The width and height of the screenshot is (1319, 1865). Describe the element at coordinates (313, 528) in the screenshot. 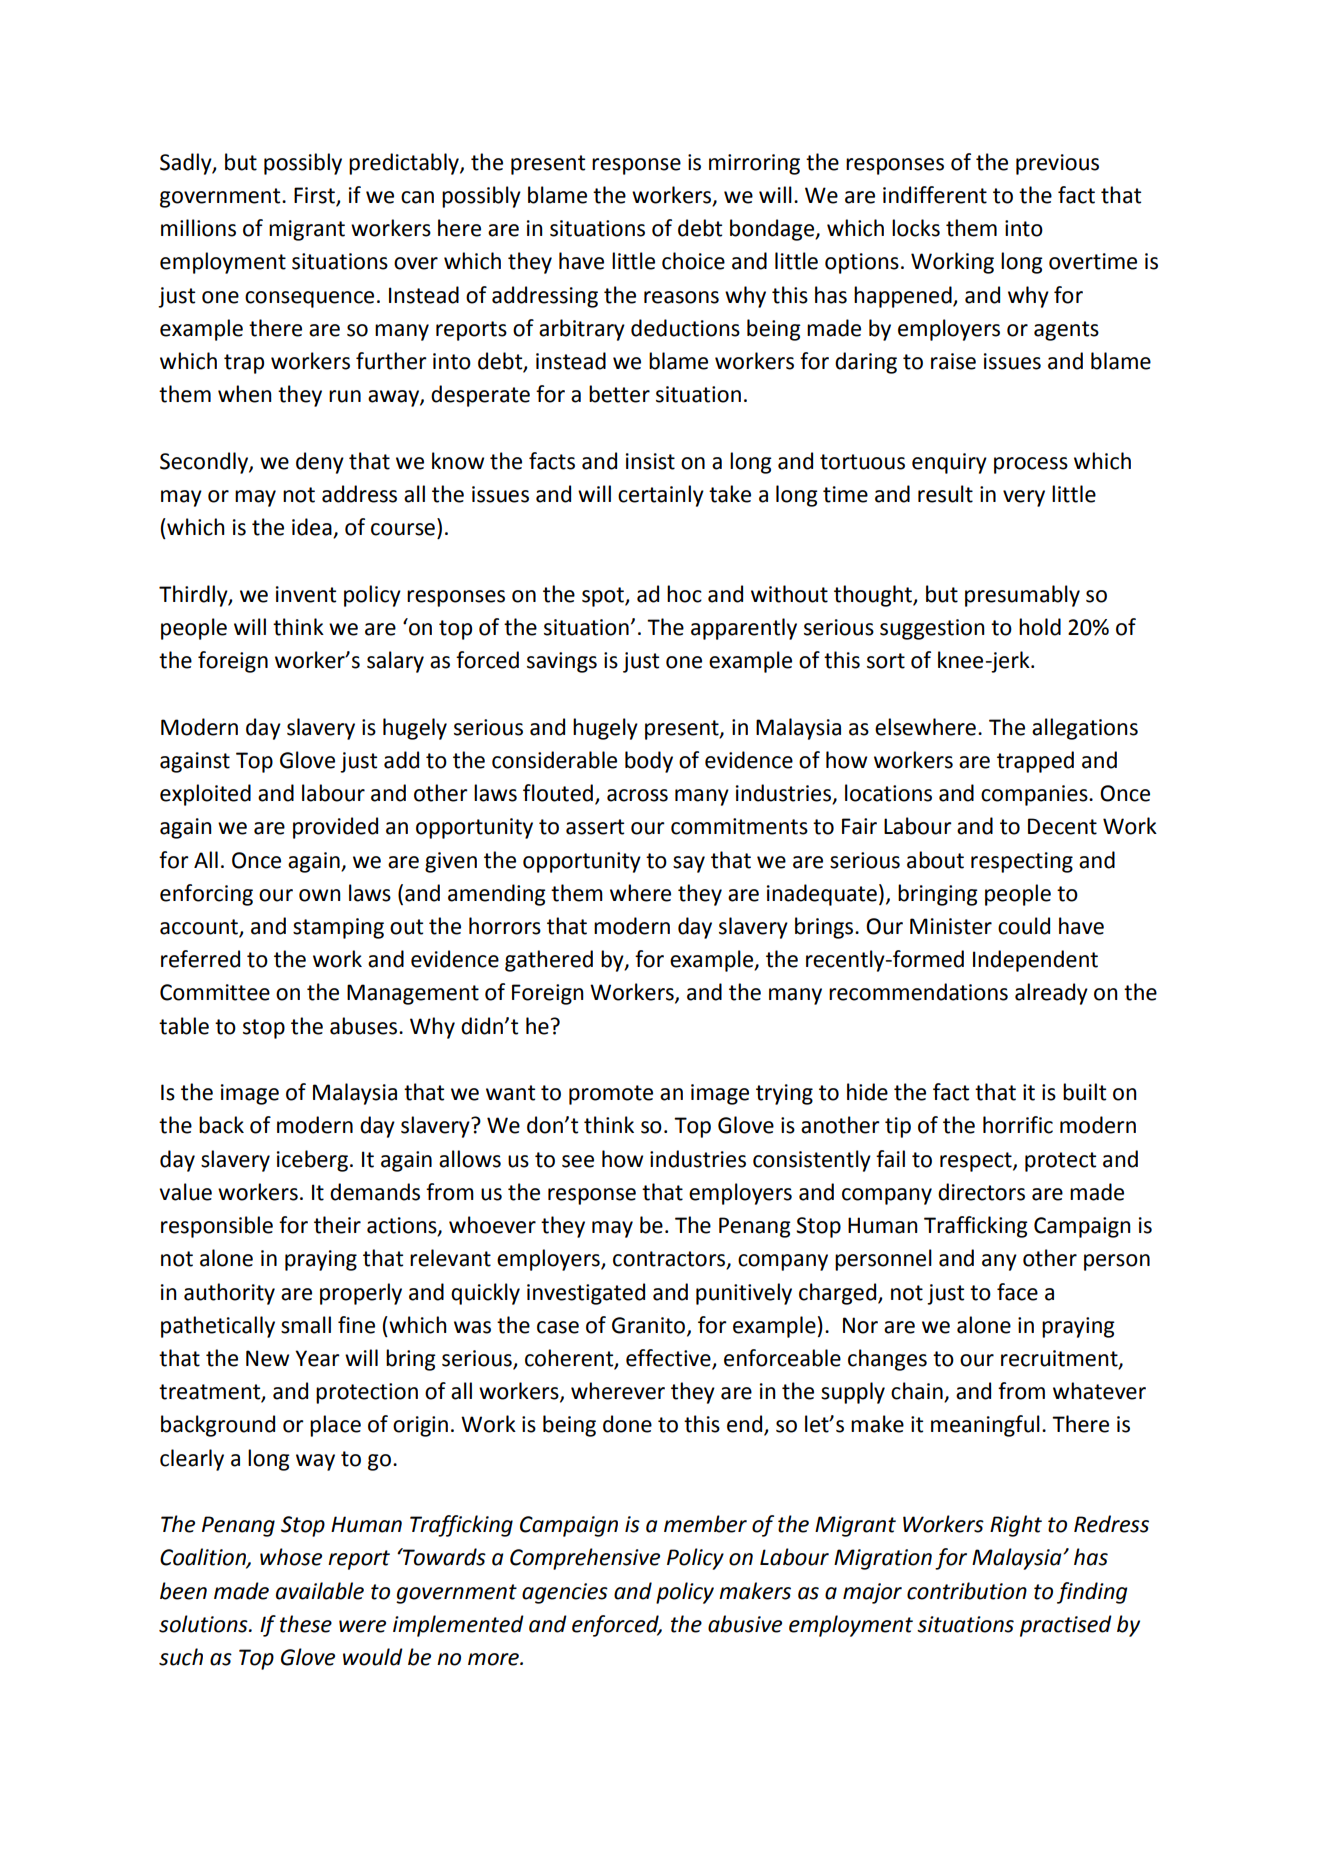

I see `idea` at that location.
